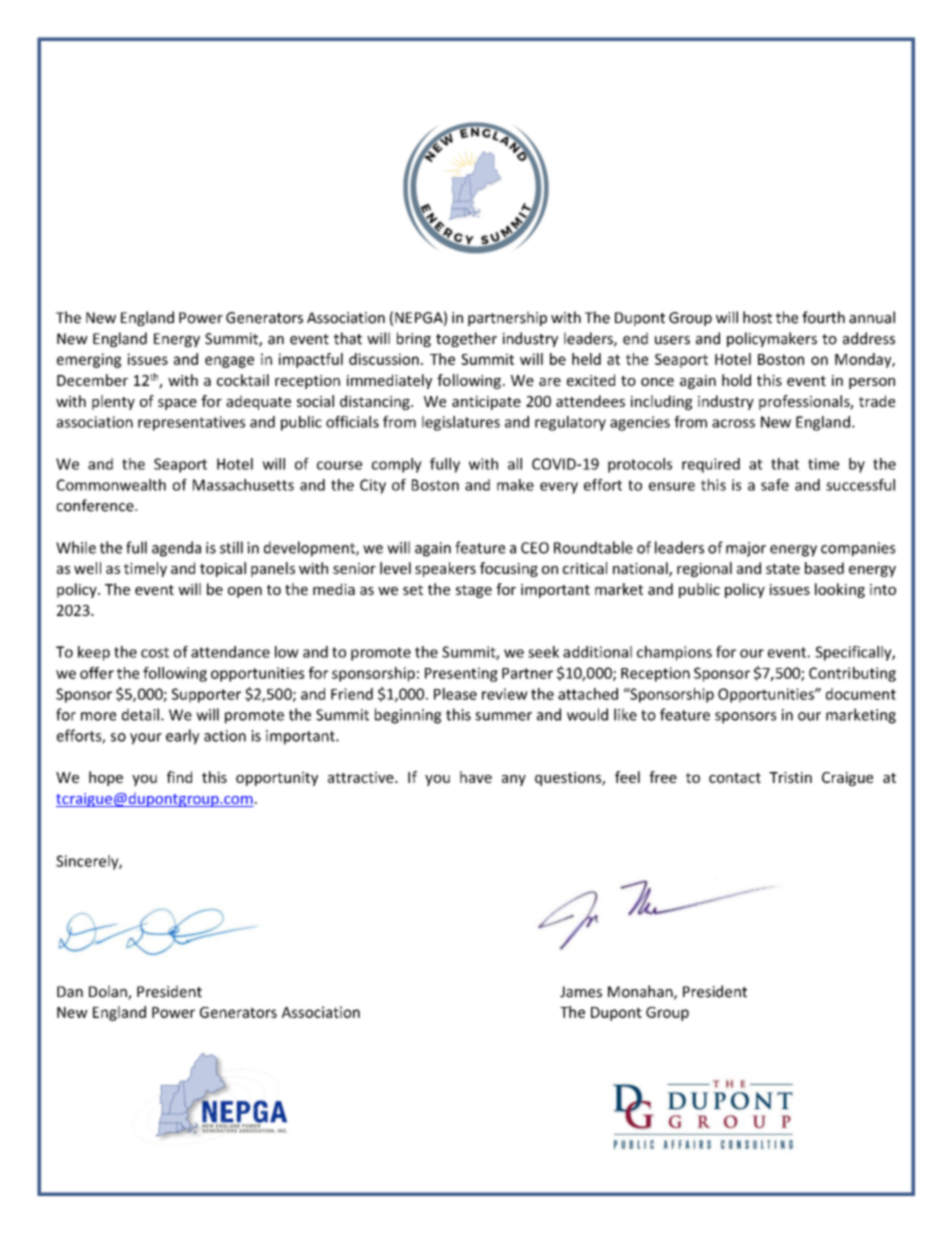  I want to click on agenda, so click(176, 549).
